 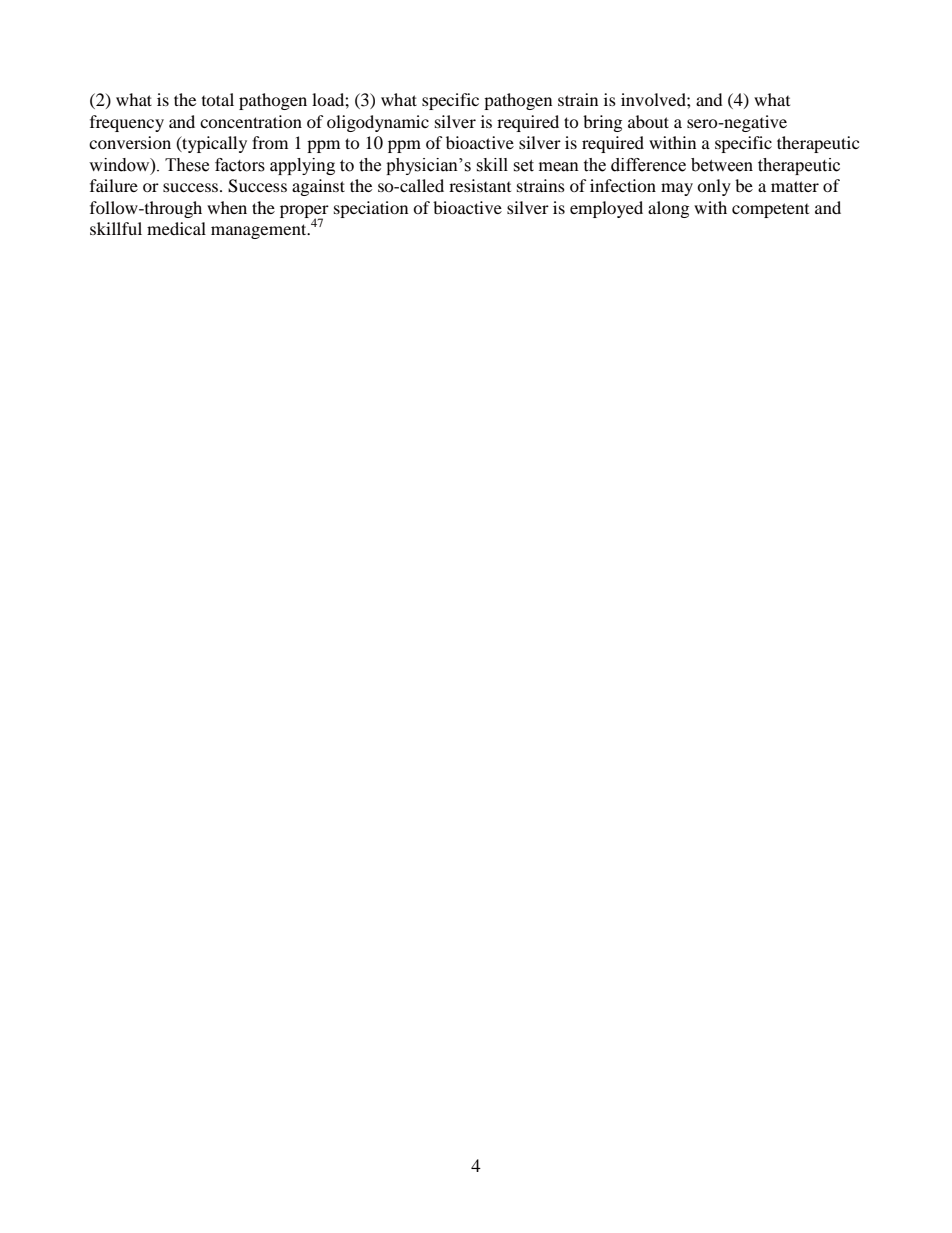 What do you see at coordinates (770, 210) in the screenshot?
I see `competent` at bounding box center [770, 210].
